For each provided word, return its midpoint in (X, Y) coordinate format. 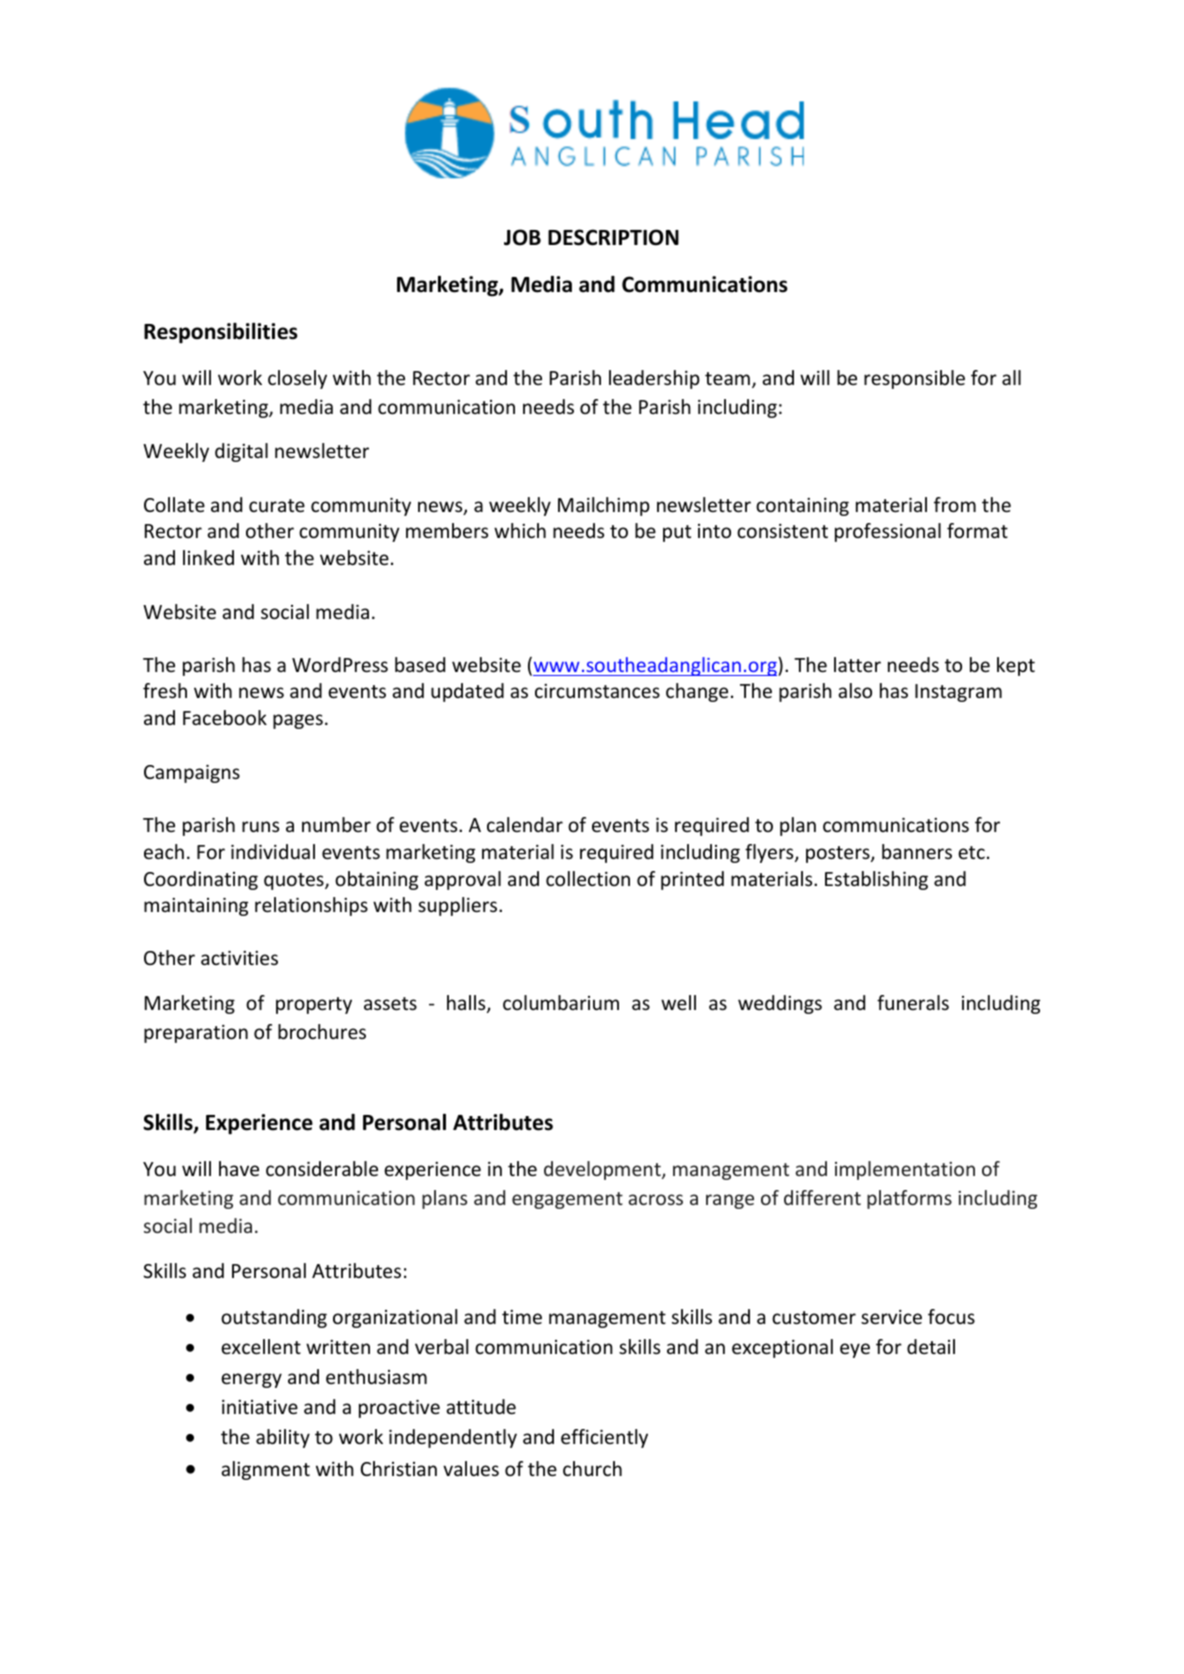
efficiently (604, 1438)
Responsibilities (221, 333)
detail (931, 1346)
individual (273, 851)
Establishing (876, 880)
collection (588, 878)
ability (283, 1438)
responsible (914, 379)
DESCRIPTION (613, 237)
